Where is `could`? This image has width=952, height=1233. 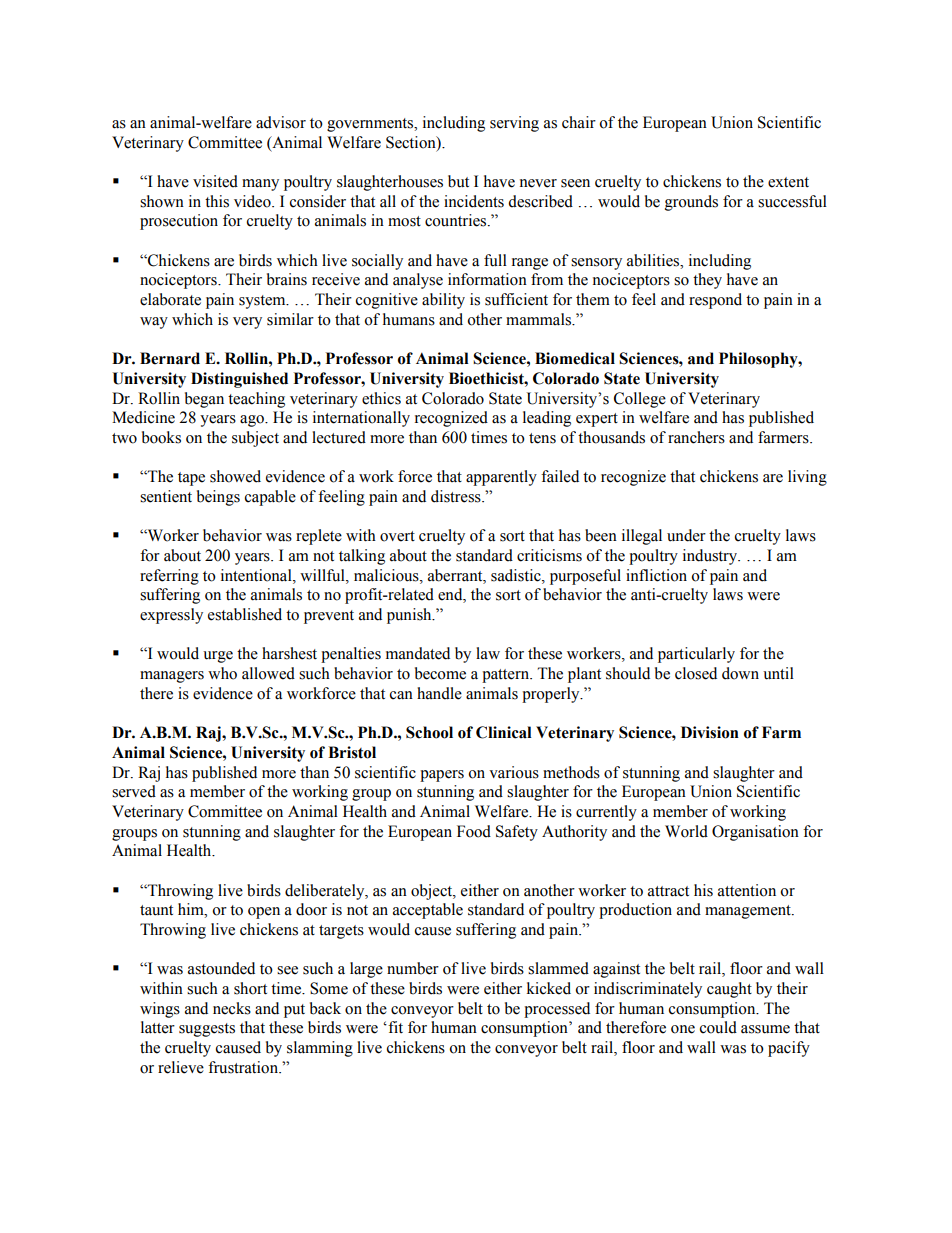 could is located at coordinates (718, 1027).
